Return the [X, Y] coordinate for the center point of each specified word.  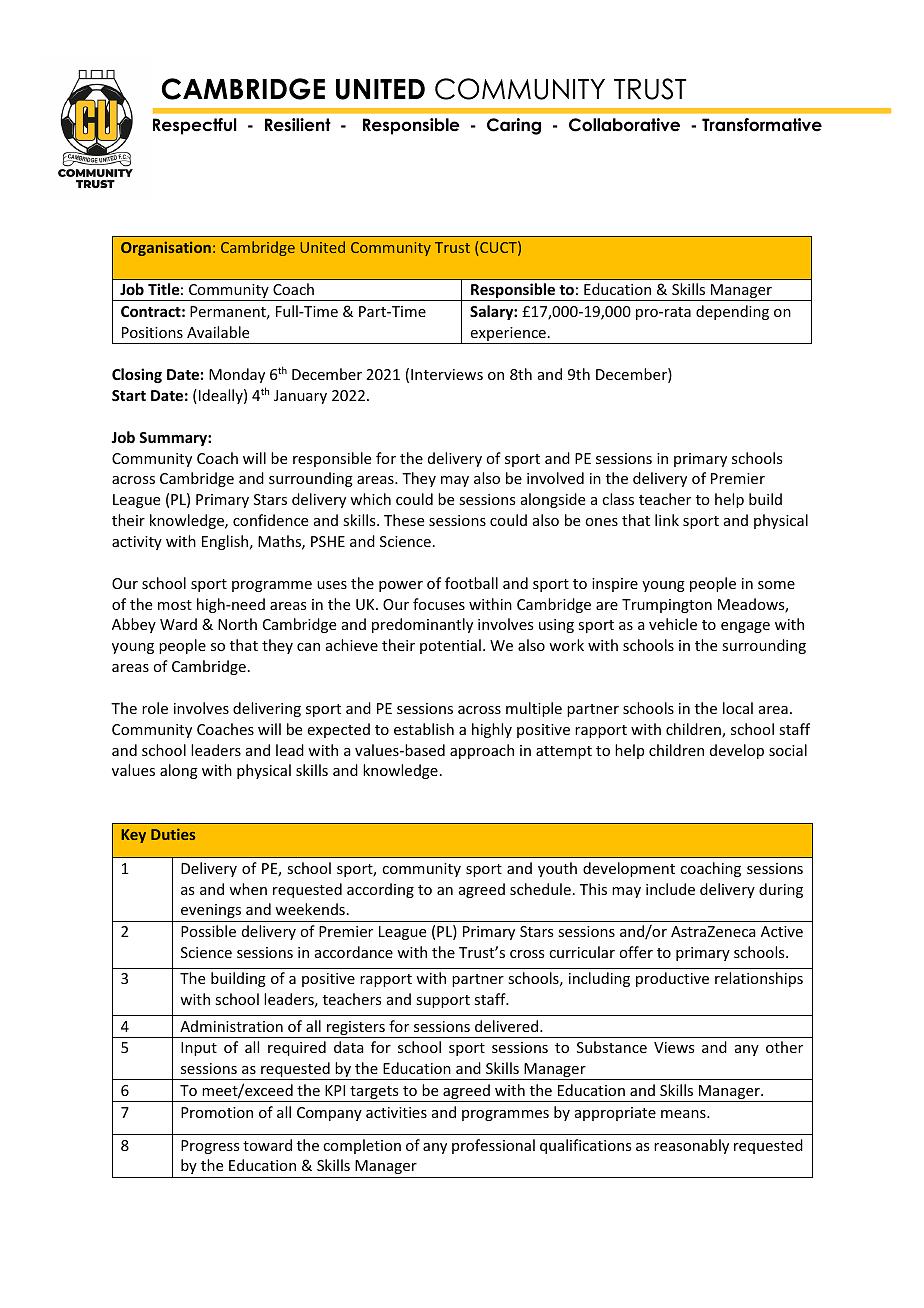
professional [493, 1146]
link [667, 520]
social [788, 750]
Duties [173, 834]
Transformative [762, 125]
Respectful [195, 126]
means [684, 1114]
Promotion [217, 1112]
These [404, 520]
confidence [270, 520]
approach [482, 751]
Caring [514, 126]
